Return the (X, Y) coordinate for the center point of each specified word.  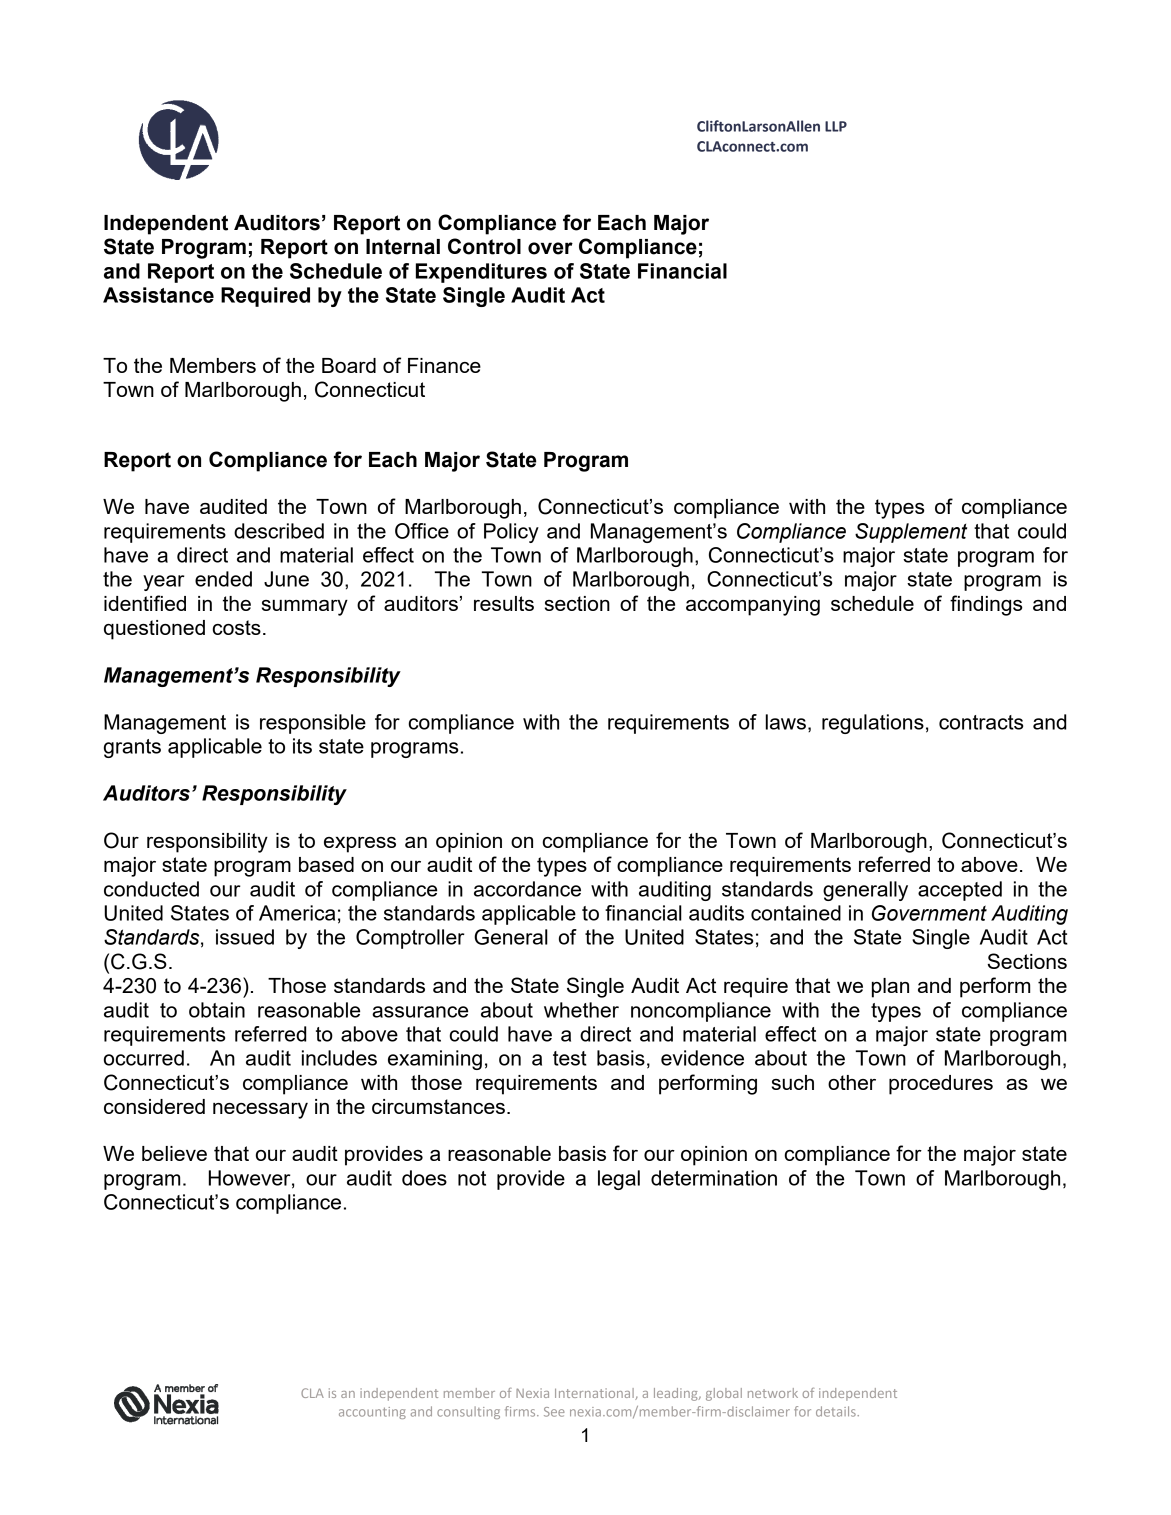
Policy (511, 533)
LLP (836, 126)
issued (245, 937)
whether (581, 1010)
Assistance (158, 295)
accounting (372, 1413)
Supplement (911, 533)
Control (484, 246)
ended (223, 579)
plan (890, 988)
